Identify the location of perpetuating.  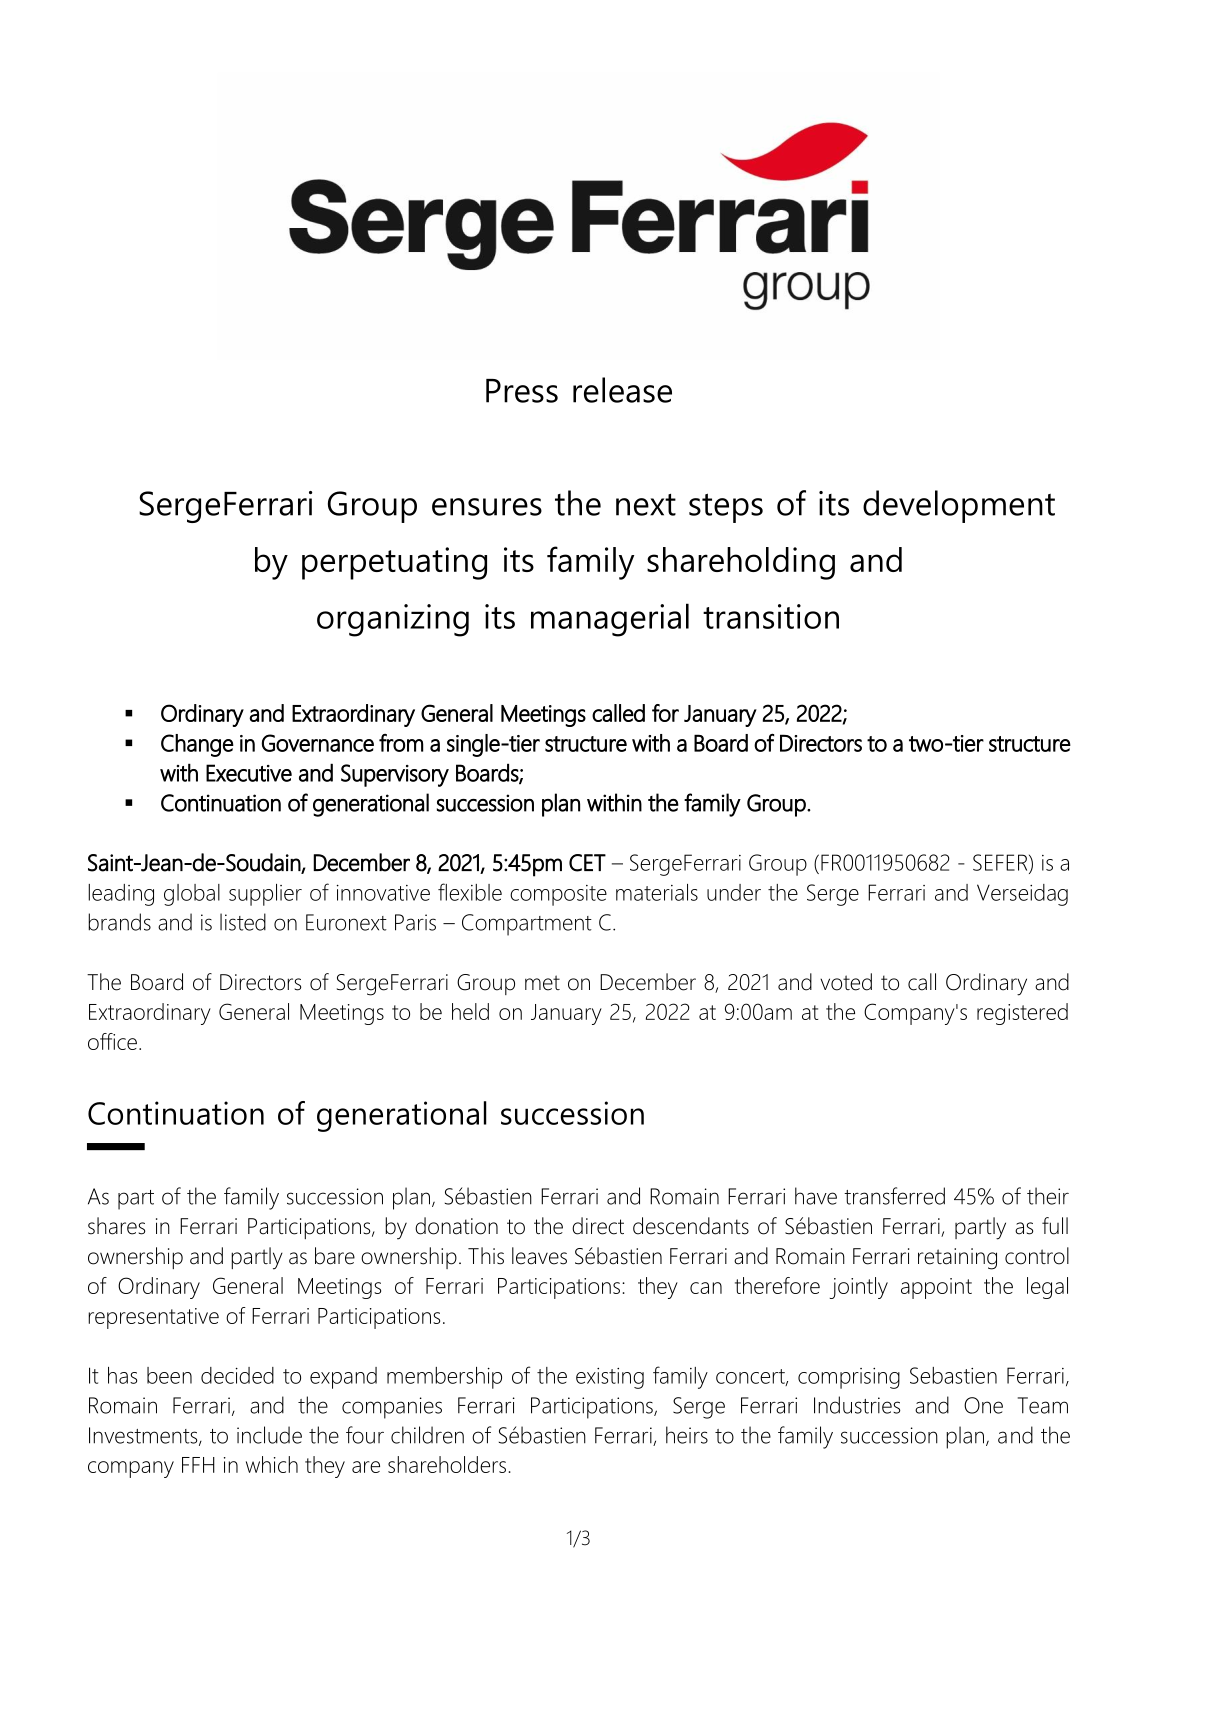
(394, 563).
